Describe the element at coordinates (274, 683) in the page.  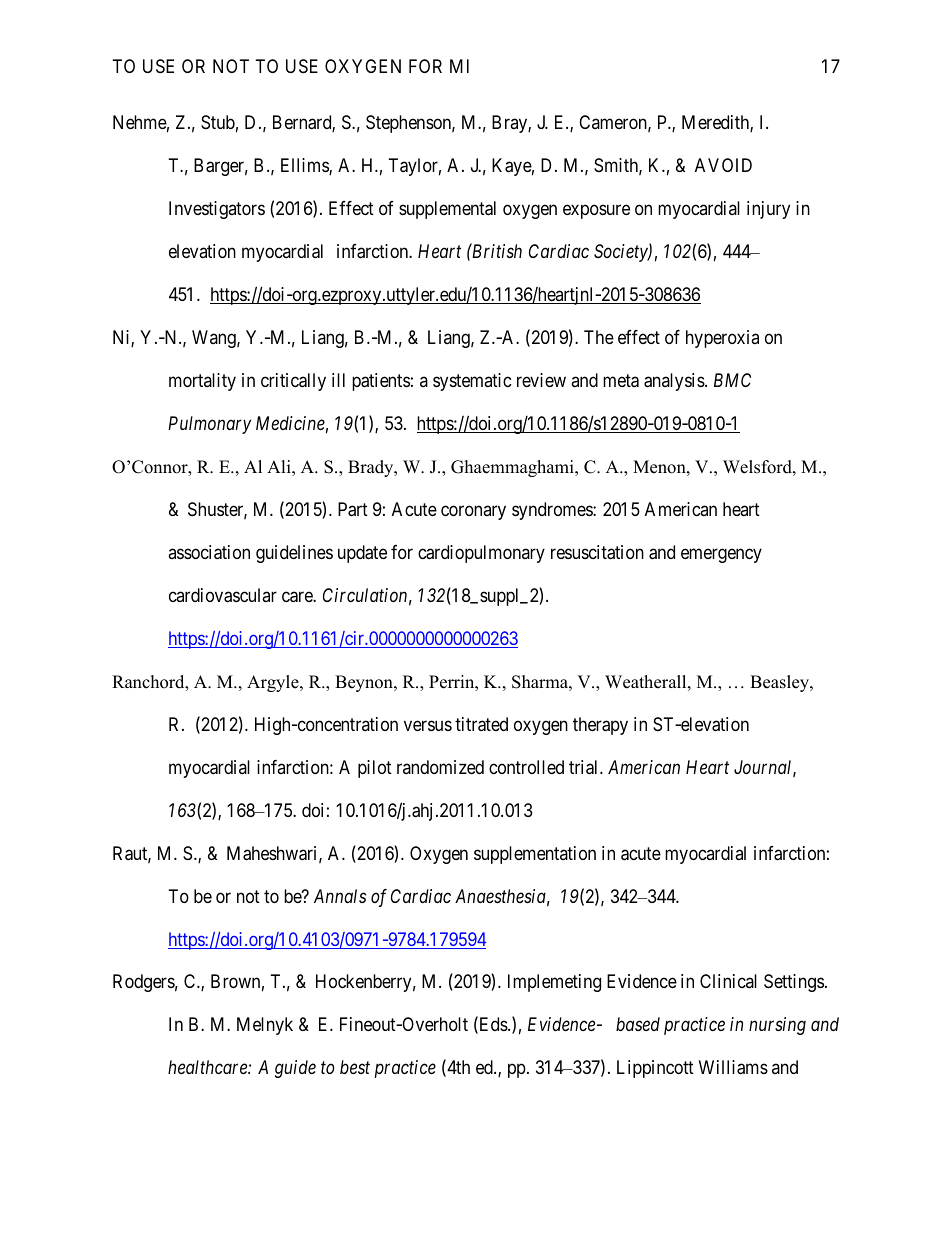
I see `Argyle` at that location.
